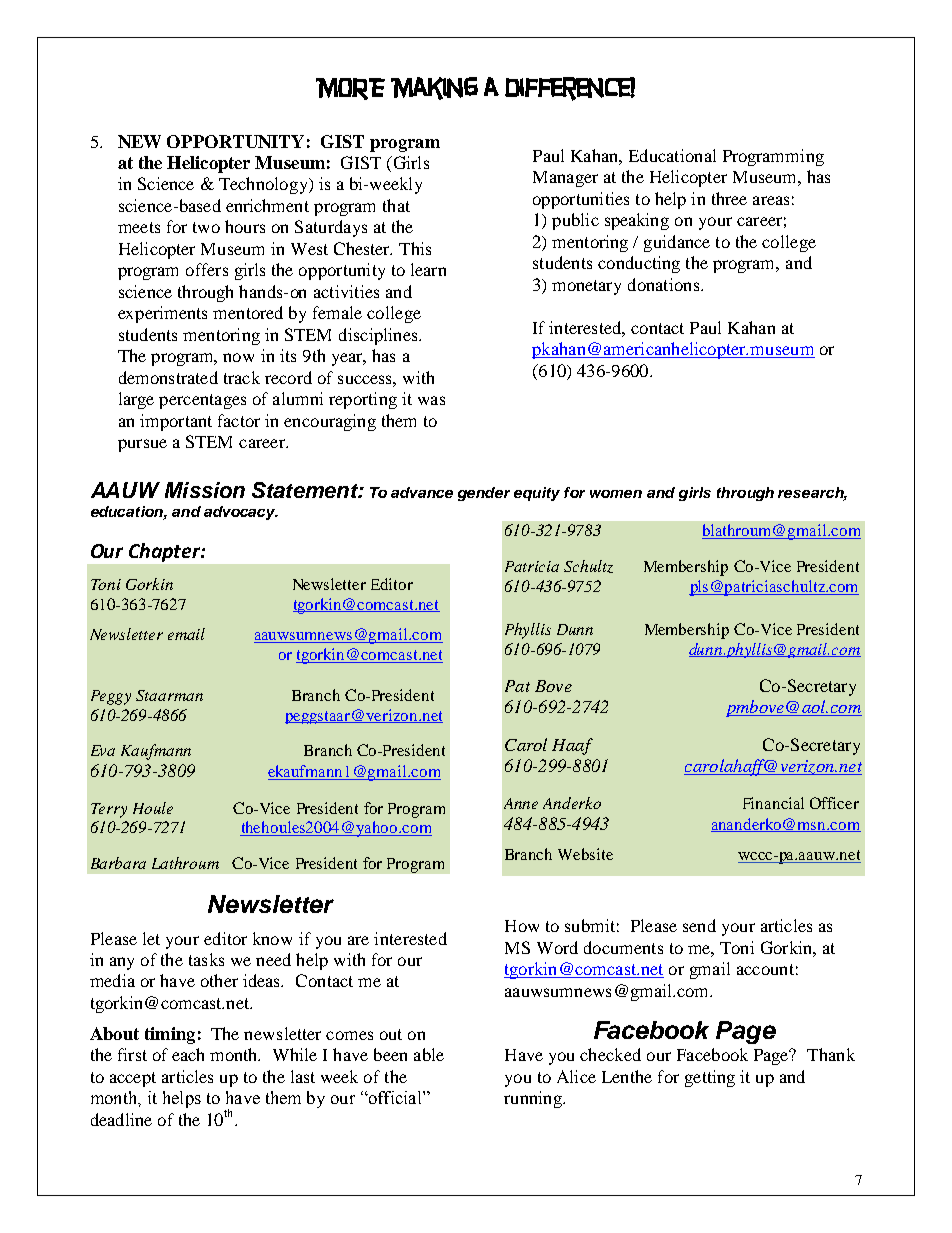 Image resolution: width=952 pixels, height=1233 pixels. What do you see at coordinates (431, 400) in the screenshot?
I see `was` at bounding box center [431, 400].
